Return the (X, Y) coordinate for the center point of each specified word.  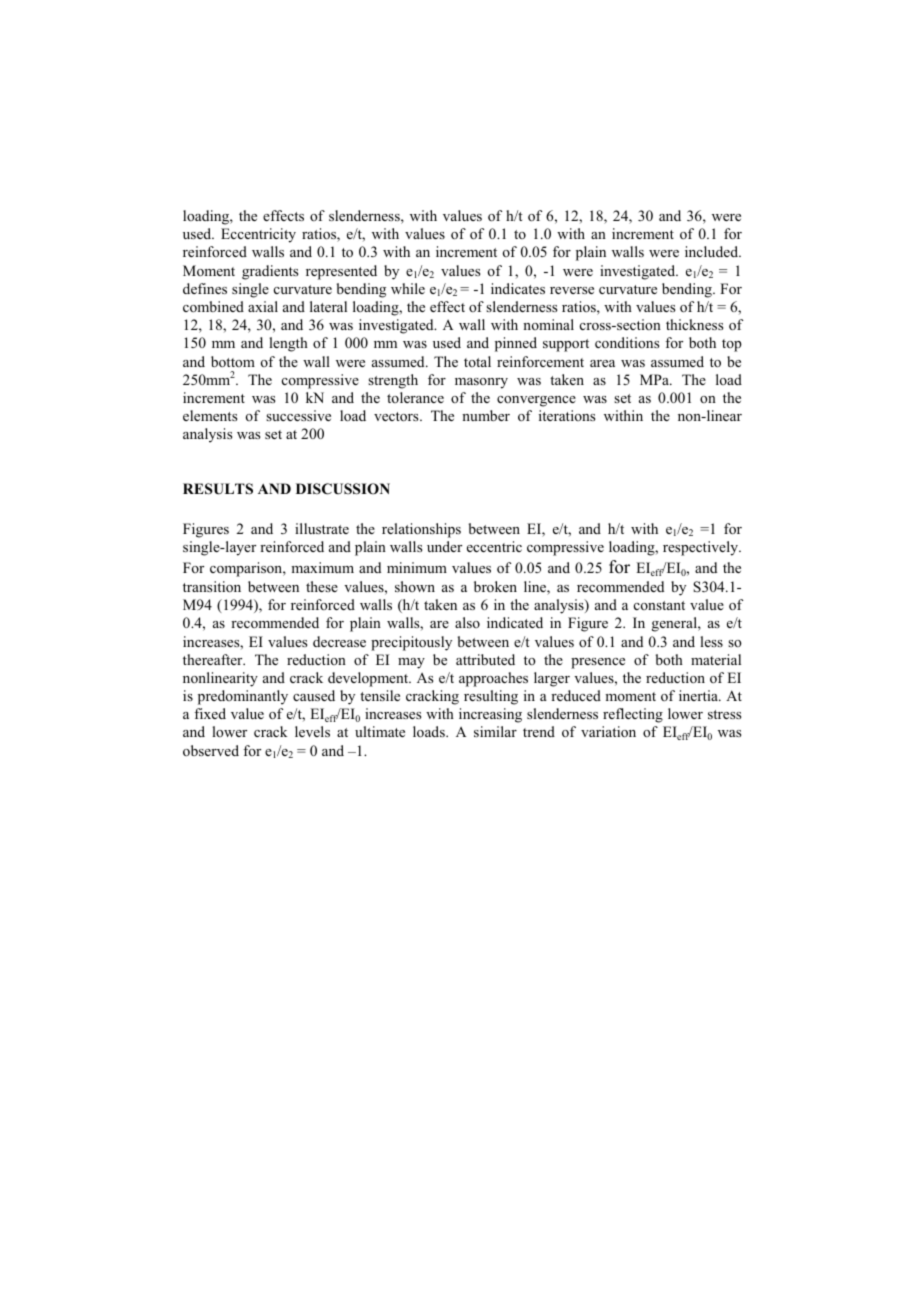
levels (312, 731)
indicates (518, 288)
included (713, 251)
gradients (270, 272)
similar (495, 731)
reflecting (633, 715)
